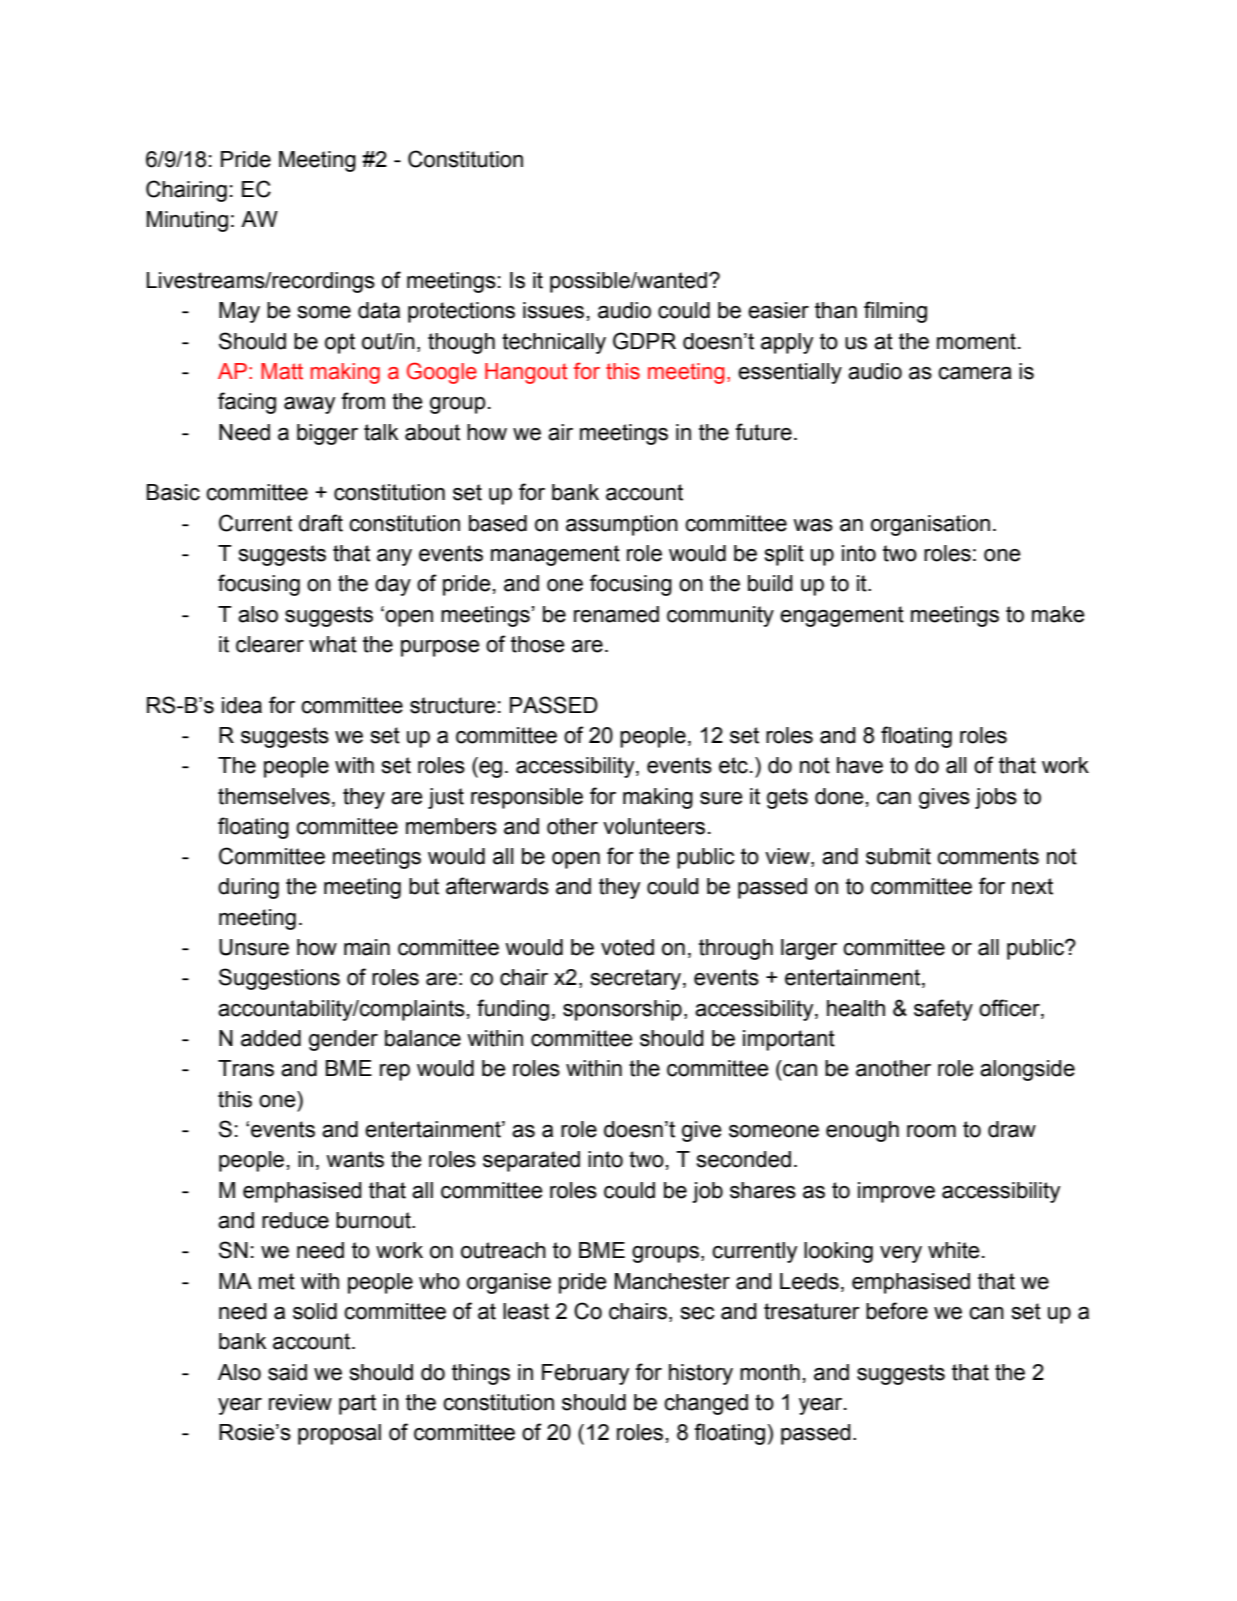 The image size is (1237, 1601). Describe the element at coordinates (531, 1161) in the screenshot. I see `separated` at that location.
